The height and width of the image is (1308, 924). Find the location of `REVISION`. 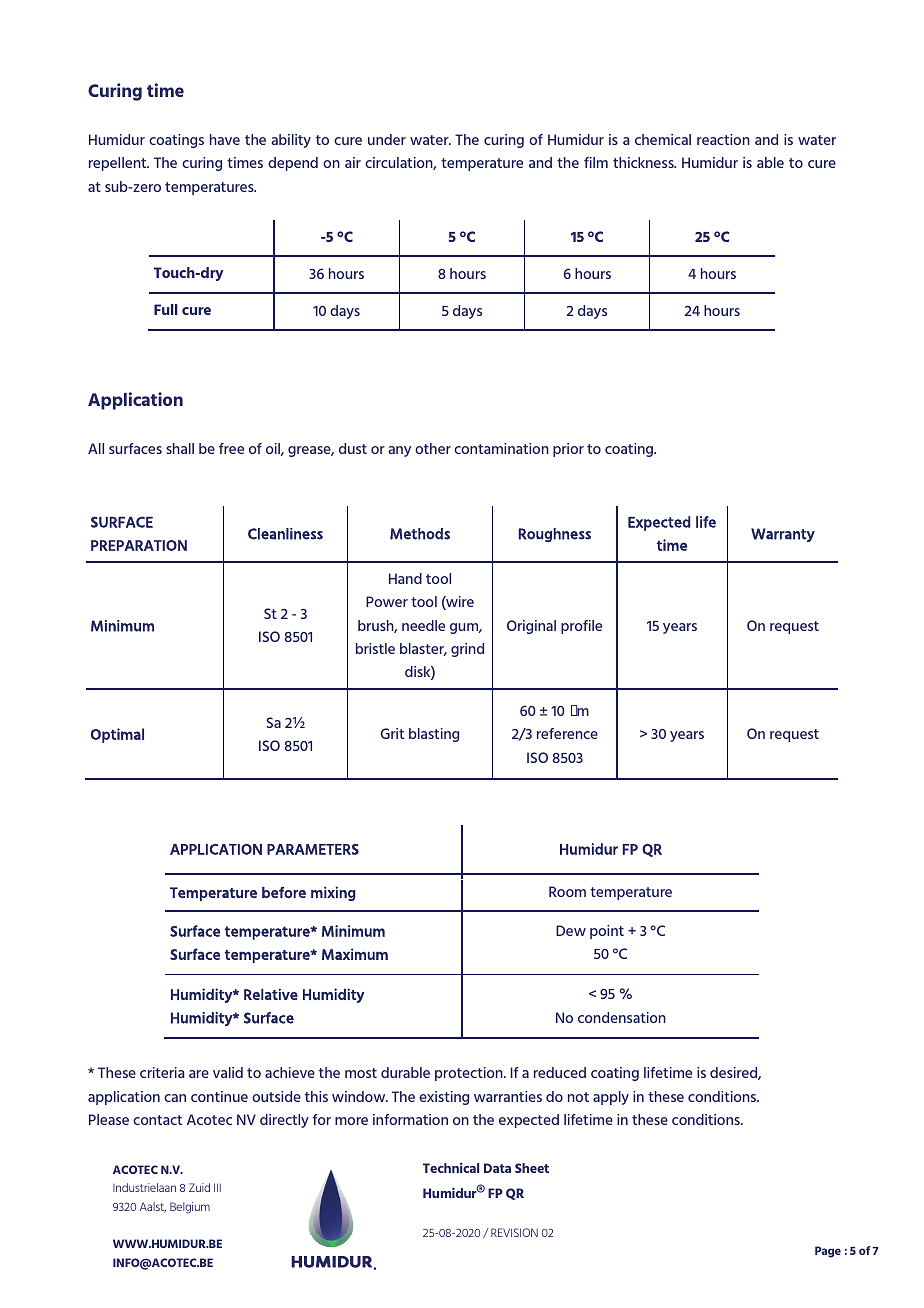

REVISION is located at coordinates (514, 1232).
